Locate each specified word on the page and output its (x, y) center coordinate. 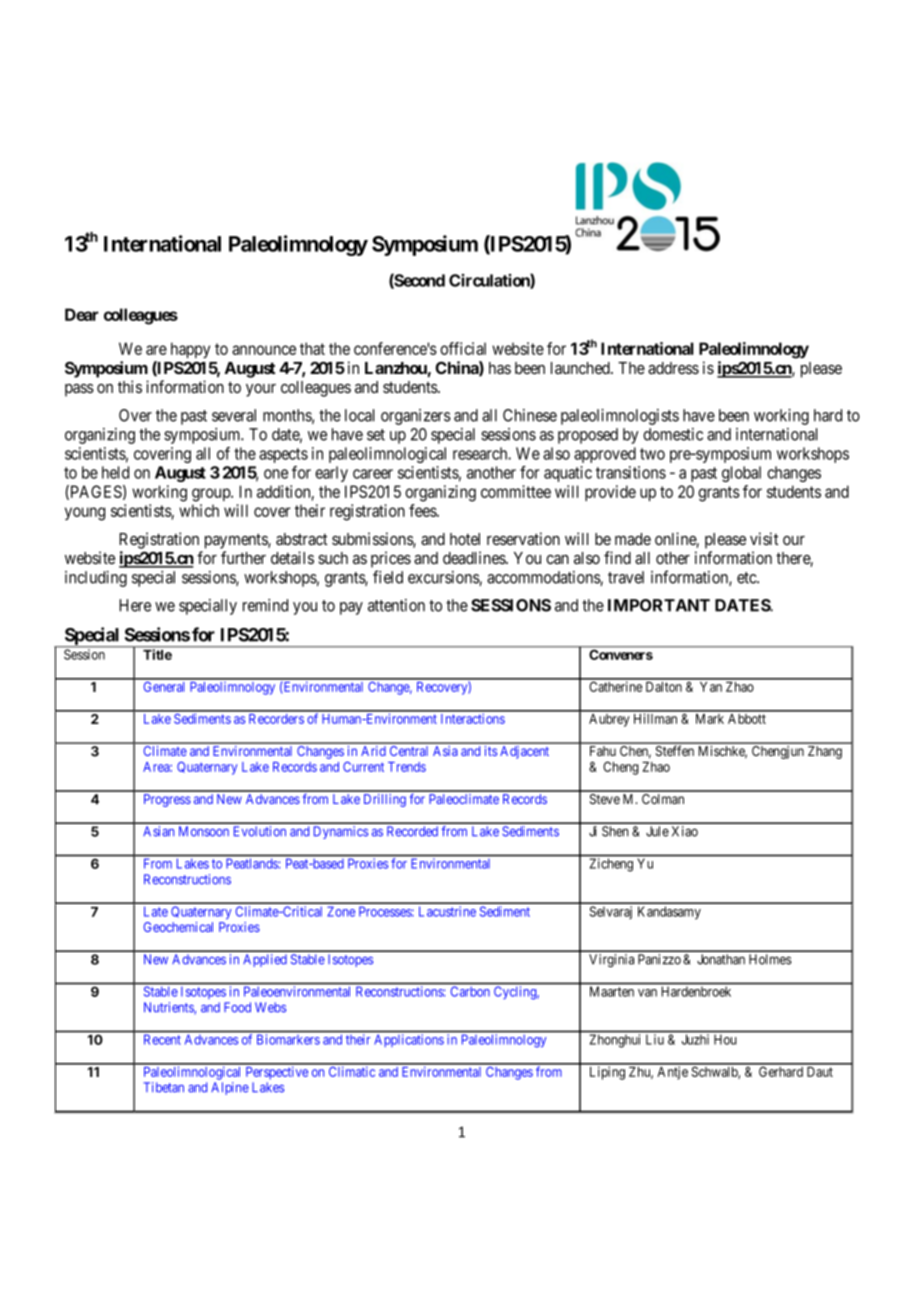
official (463, 348)
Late (156, 911)
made (633, 539)
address (673, 368)
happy (190, 350)
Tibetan (164, 1087)
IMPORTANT (659, 605)
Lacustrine (447, 911)
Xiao (685, 831)
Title (157, 654)
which (199, 510)
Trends (407, 767)
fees (423, 510)
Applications (409, 1040)
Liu (655, 1039)
